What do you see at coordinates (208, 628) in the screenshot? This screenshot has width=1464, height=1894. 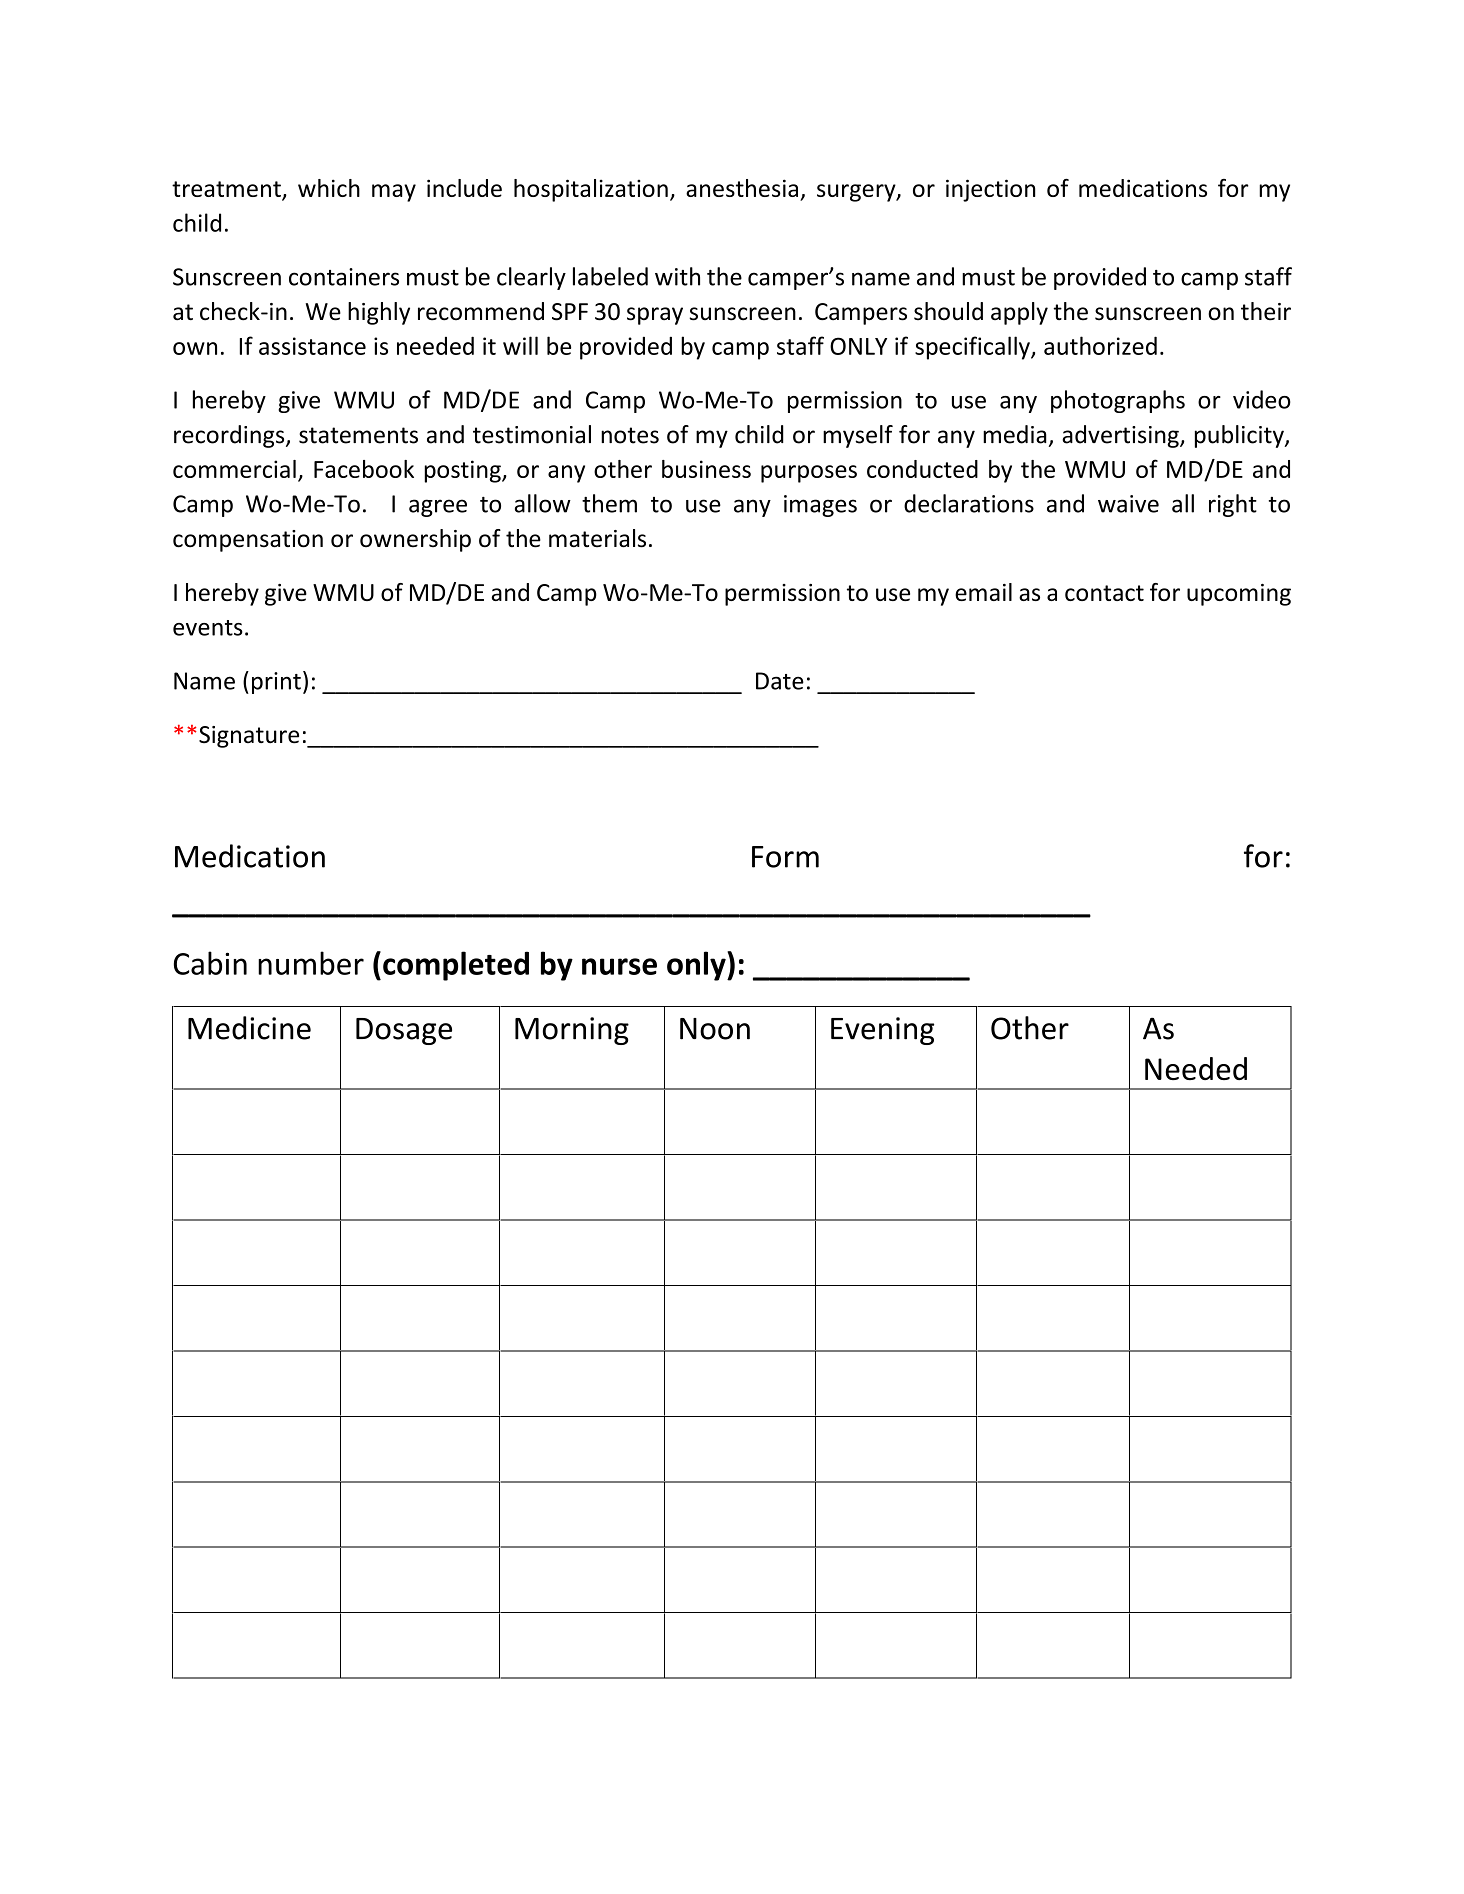 I see `events` at bounding box center [208, 628].
